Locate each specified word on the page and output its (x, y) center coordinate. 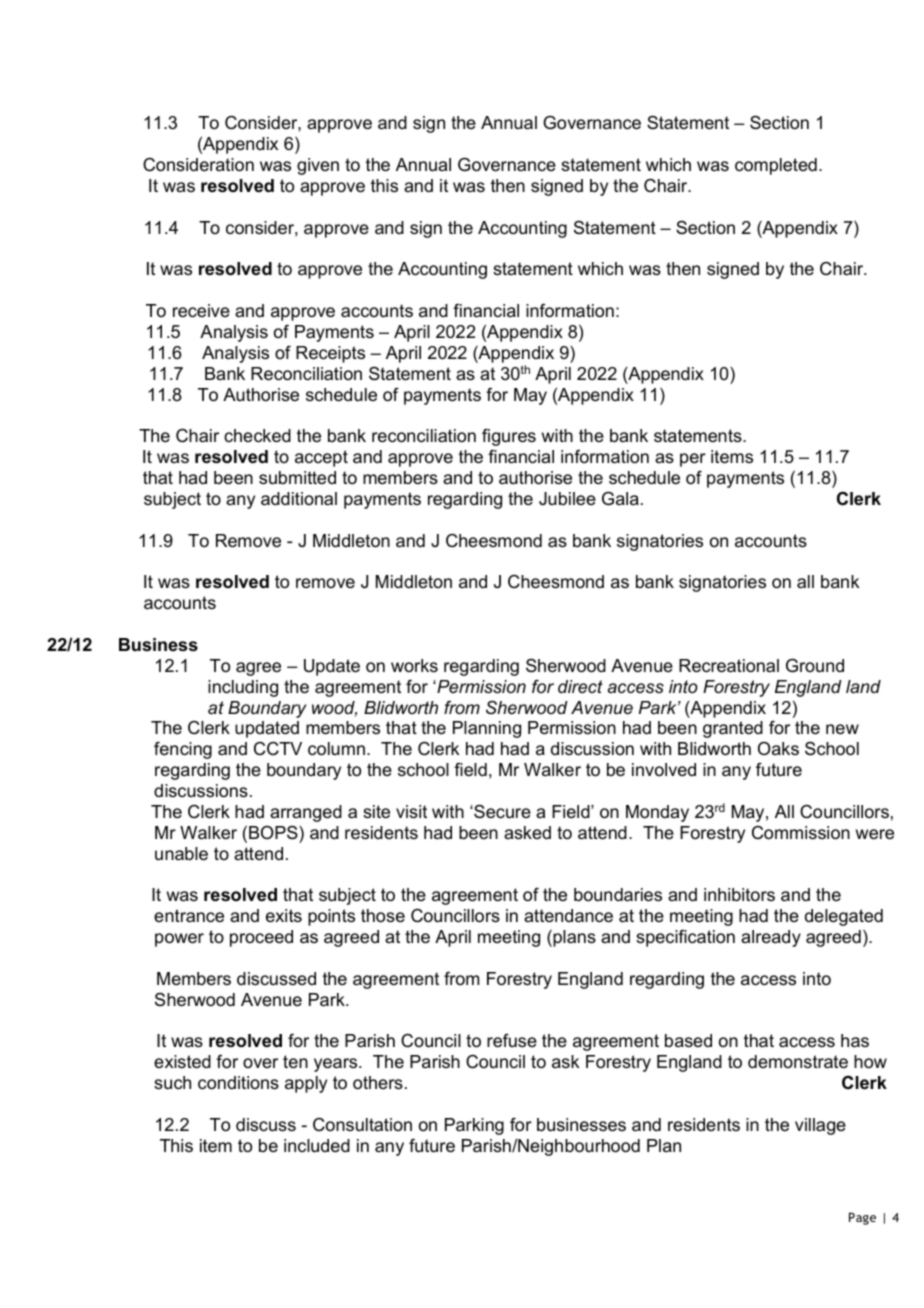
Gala (620, 498)
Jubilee (567, 498)
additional (299, 499)
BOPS (274, 833)
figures (509, 437)
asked (527, 833)
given (318, 166)
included (317, 1146)
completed (776, 166)
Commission (801, 833)
